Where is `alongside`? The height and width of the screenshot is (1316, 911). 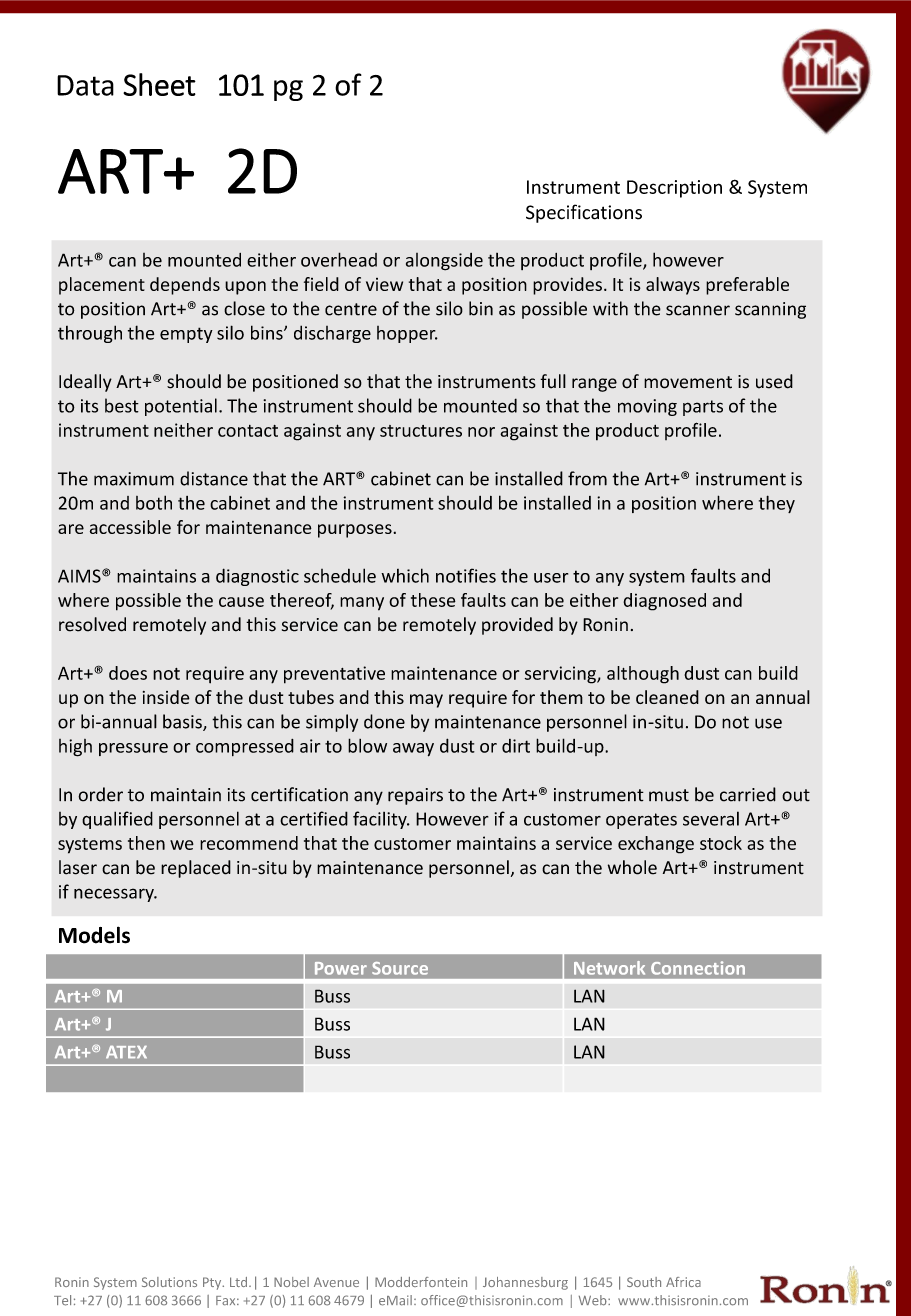 alongside is located at coordinates (444, 262).
